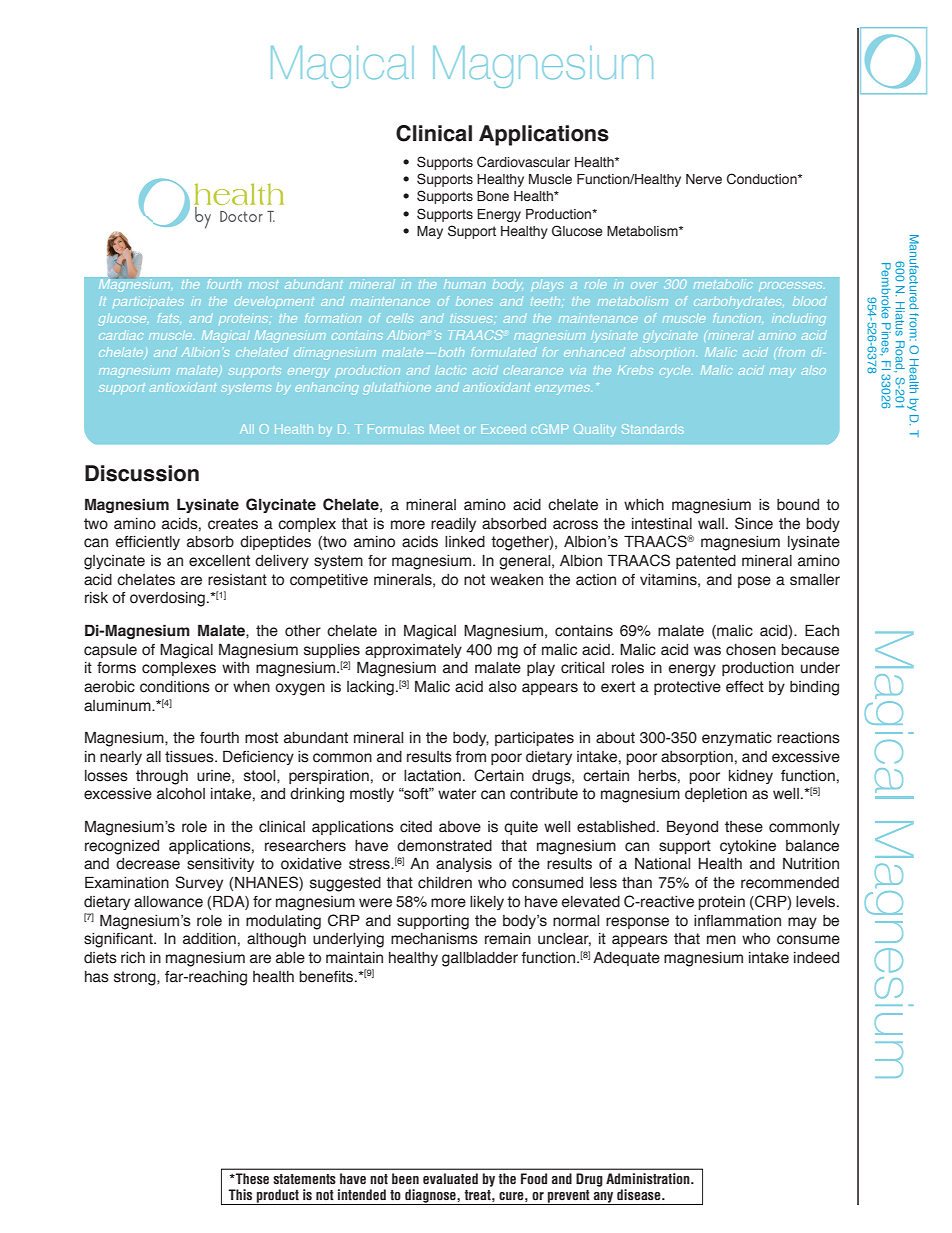 Image resolution: width=952 pixels, height=1233 pixels. What do you see at coordinates (745, 687) in the screenshot?
I see `effect` at bounding box center [745, 687].
